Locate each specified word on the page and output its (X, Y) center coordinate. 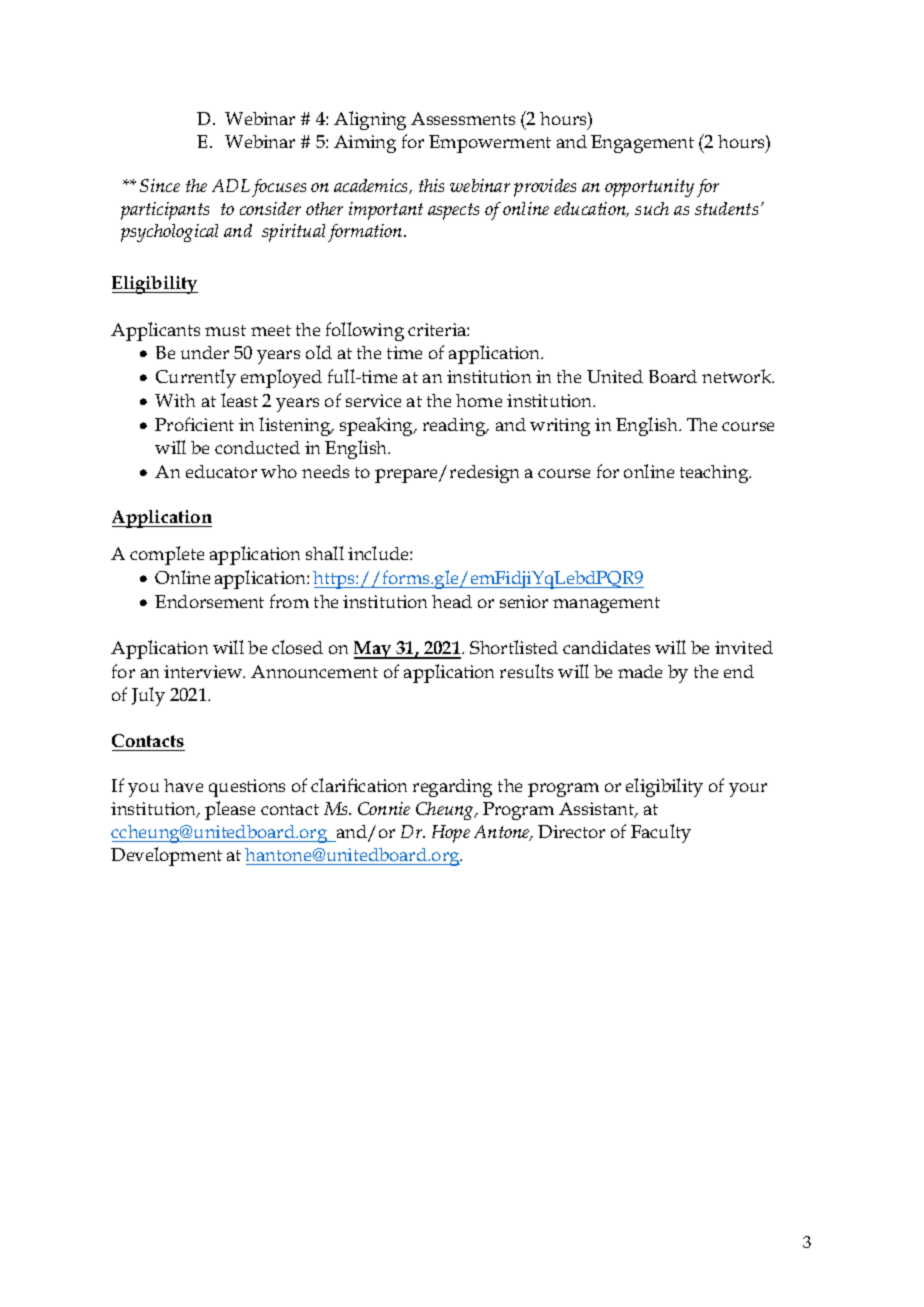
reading (455, 427)
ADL (231, 185)
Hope (451, 834)
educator (221, 471)
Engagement (642, 144)
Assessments (463, 118)
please (230, 810)
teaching (715, 474)
